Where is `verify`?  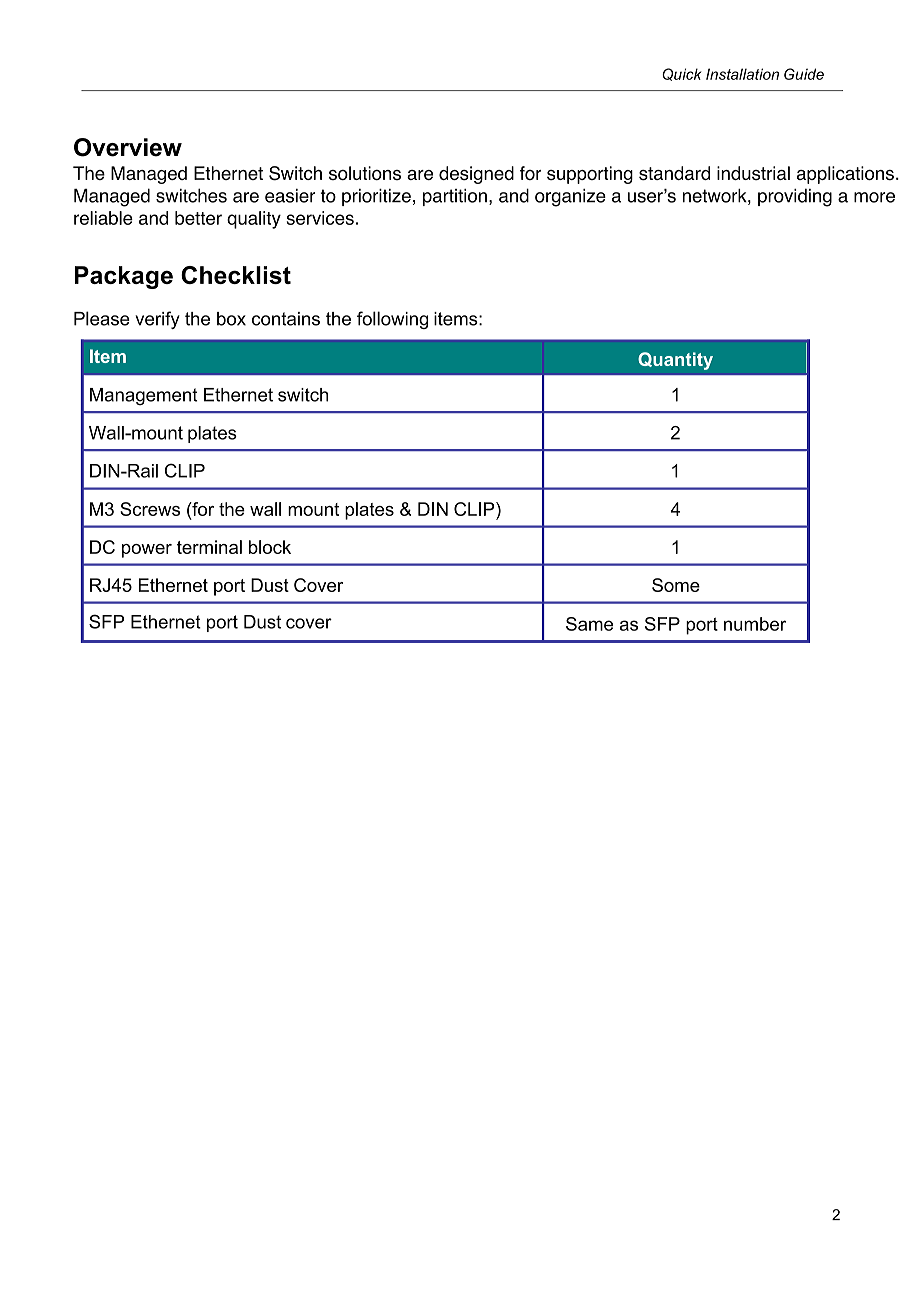 verify is located at coordinates (157, 320).
